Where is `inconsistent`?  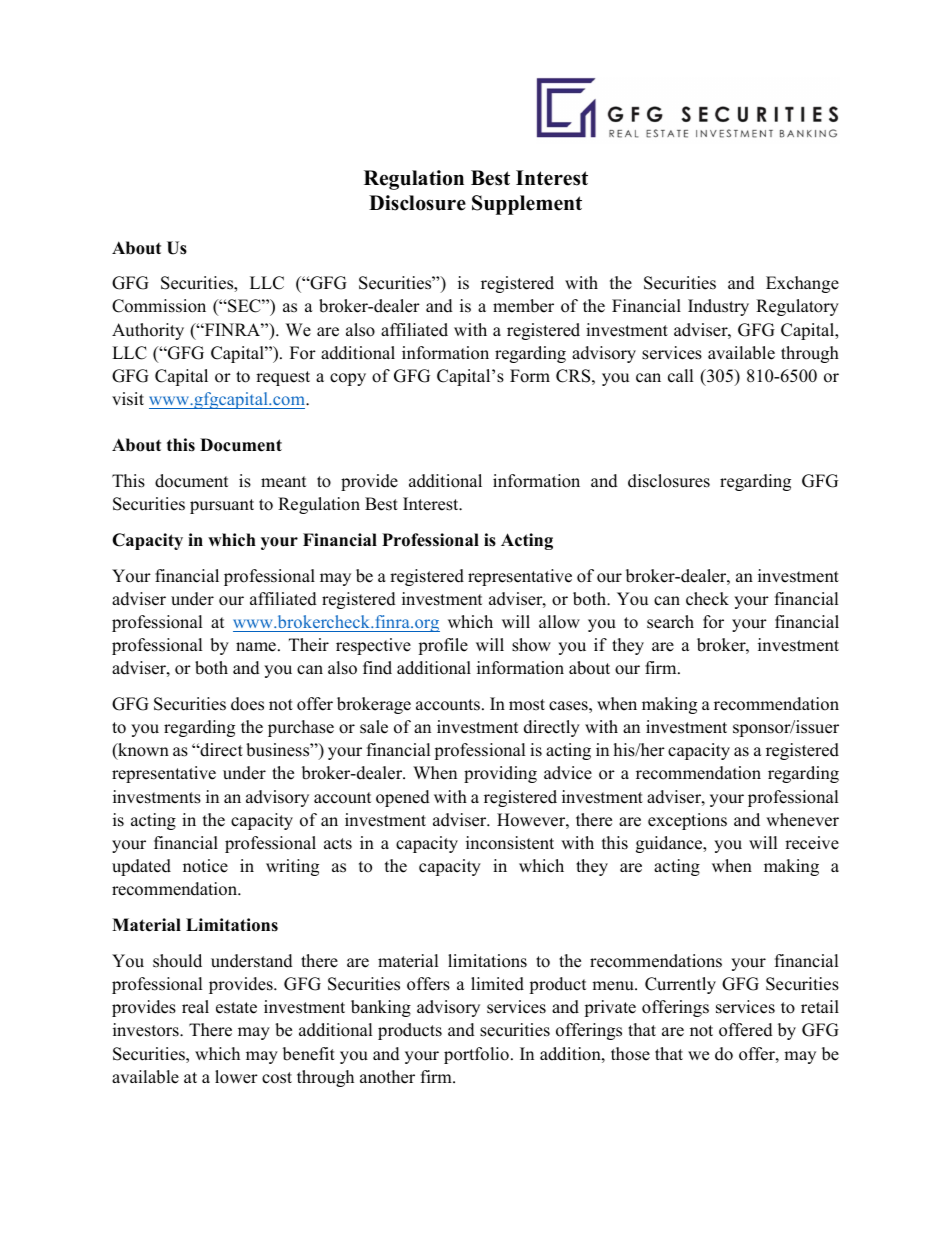 inconsistent is located at coordinates (510, 843).
